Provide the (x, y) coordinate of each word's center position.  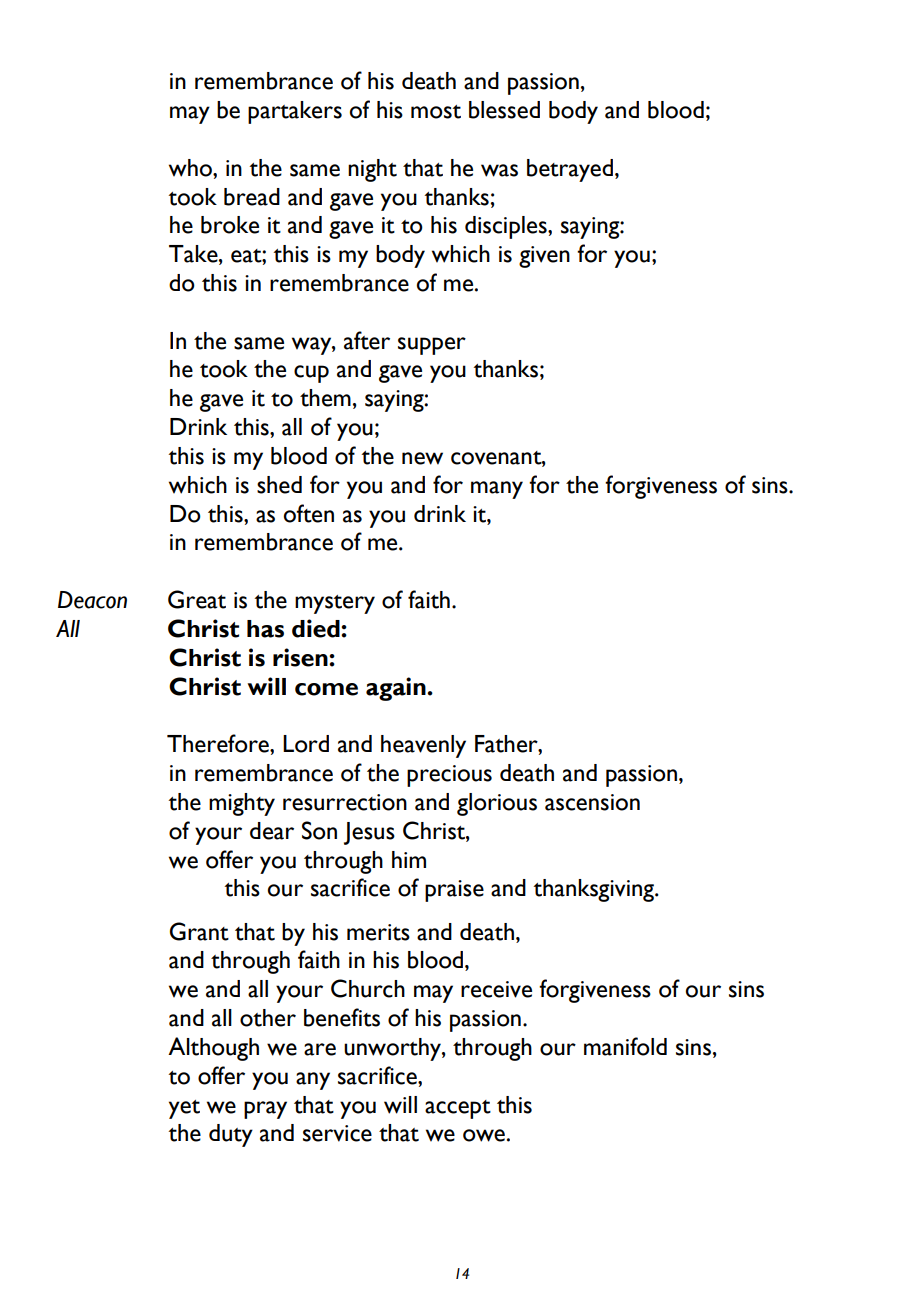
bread (252, 197)
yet (184, 1109)
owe (484, 1135)
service (337, 1133)
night (372, 170)
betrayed (570, 170)
